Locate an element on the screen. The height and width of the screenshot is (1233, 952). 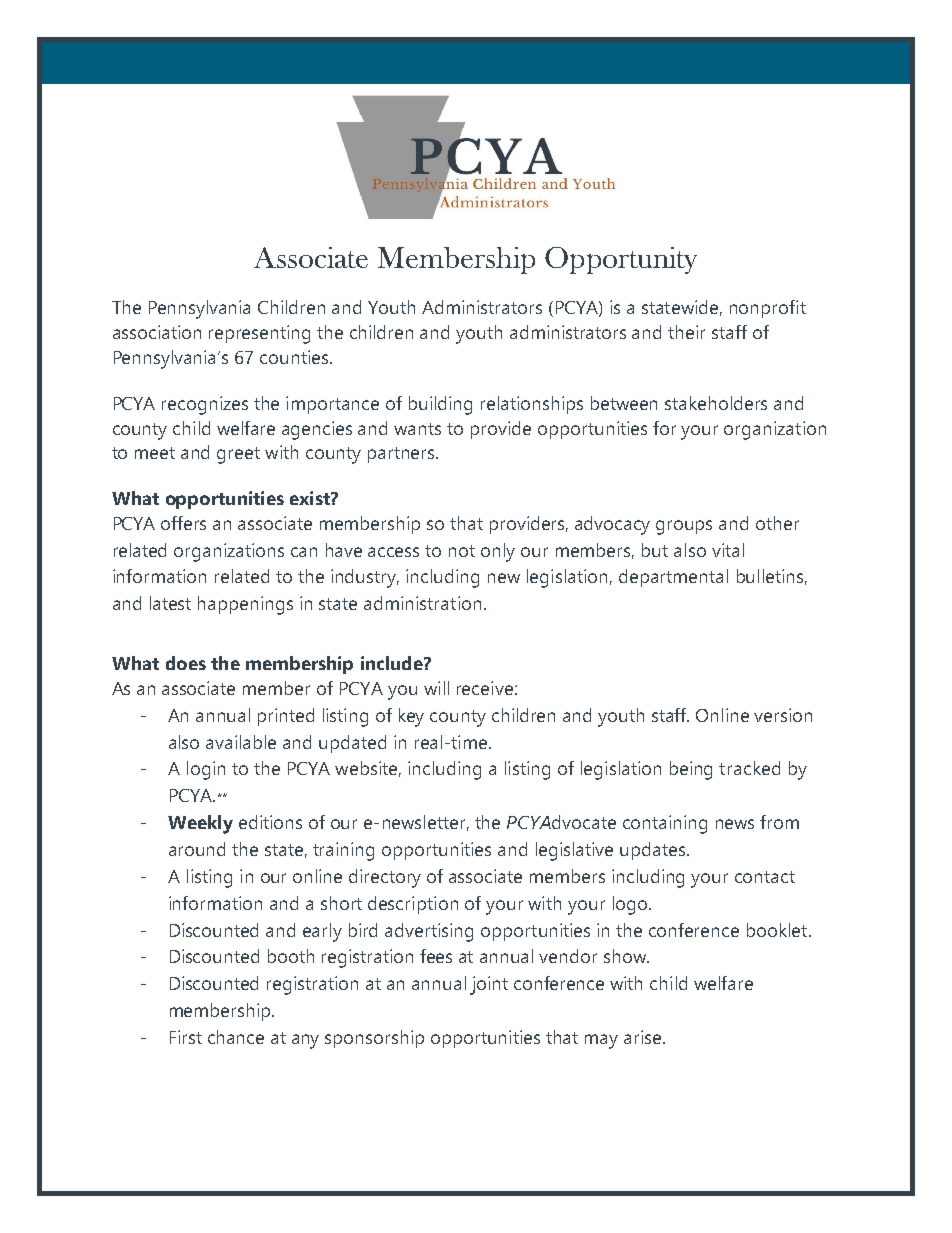
nonprofit is located at coordinates (768, 309).
